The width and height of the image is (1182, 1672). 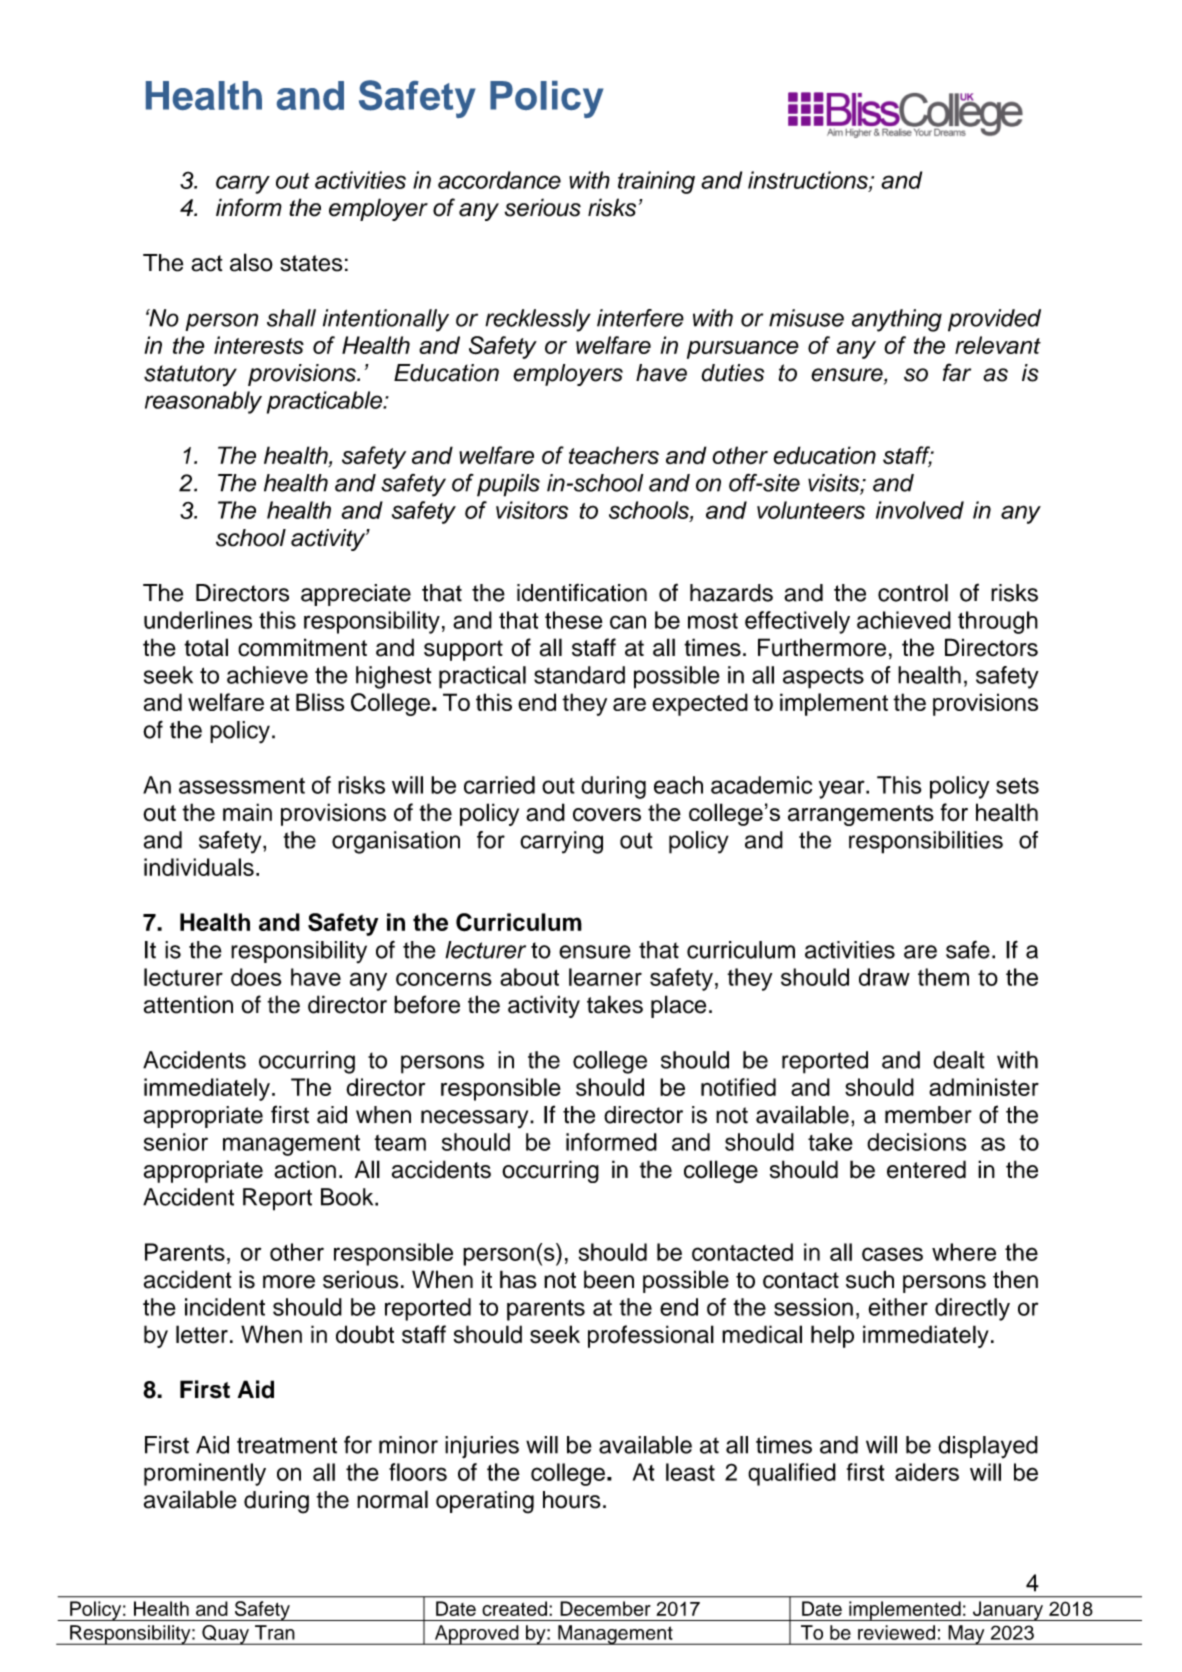 I want to click on also, so click(x=251, y=262).
